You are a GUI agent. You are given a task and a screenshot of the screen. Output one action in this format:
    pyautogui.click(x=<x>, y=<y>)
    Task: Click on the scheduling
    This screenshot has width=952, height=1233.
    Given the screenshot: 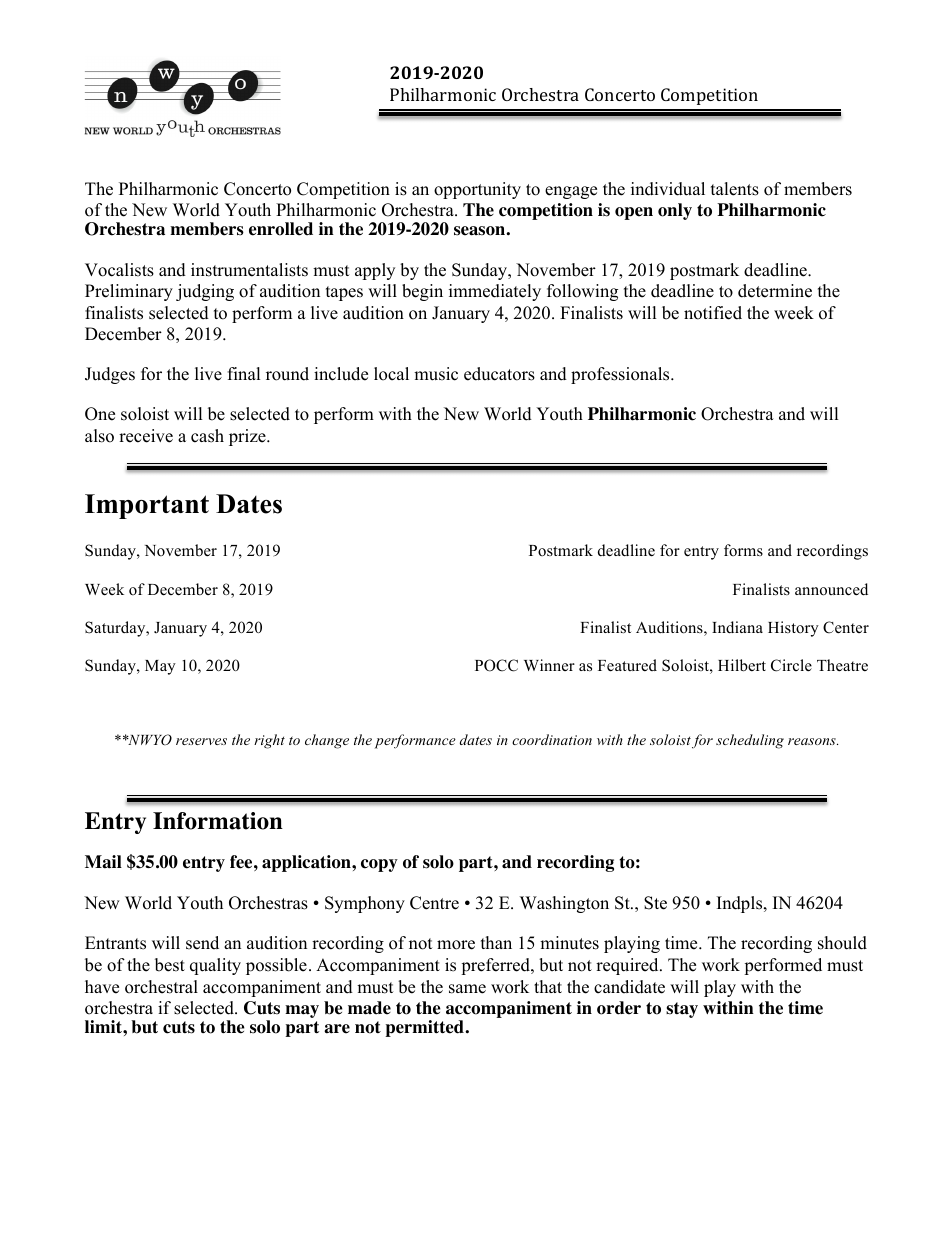 What is the action you would take?
    pyautogui.click(x=750, y=741)
